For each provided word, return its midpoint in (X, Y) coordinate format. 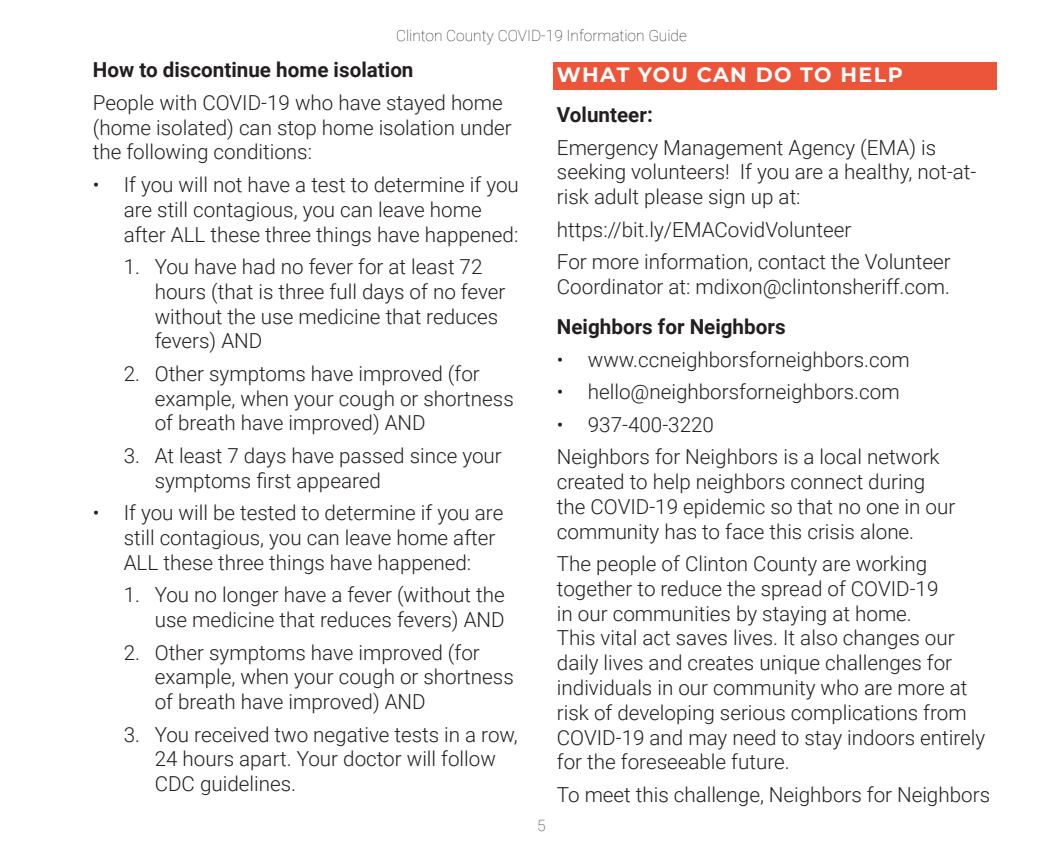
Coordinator (610, 286)
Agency (821, 150)
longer (251, 596)
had (259, 266)
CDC (175, 784)
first (273, 480)
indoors (881, 737)
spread (791, 590)
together (594, 590)
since (433, 456)
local (841, 456)
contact (792, 262)
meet (608, 795)
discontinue (217, 69)
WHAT (593, 74)
